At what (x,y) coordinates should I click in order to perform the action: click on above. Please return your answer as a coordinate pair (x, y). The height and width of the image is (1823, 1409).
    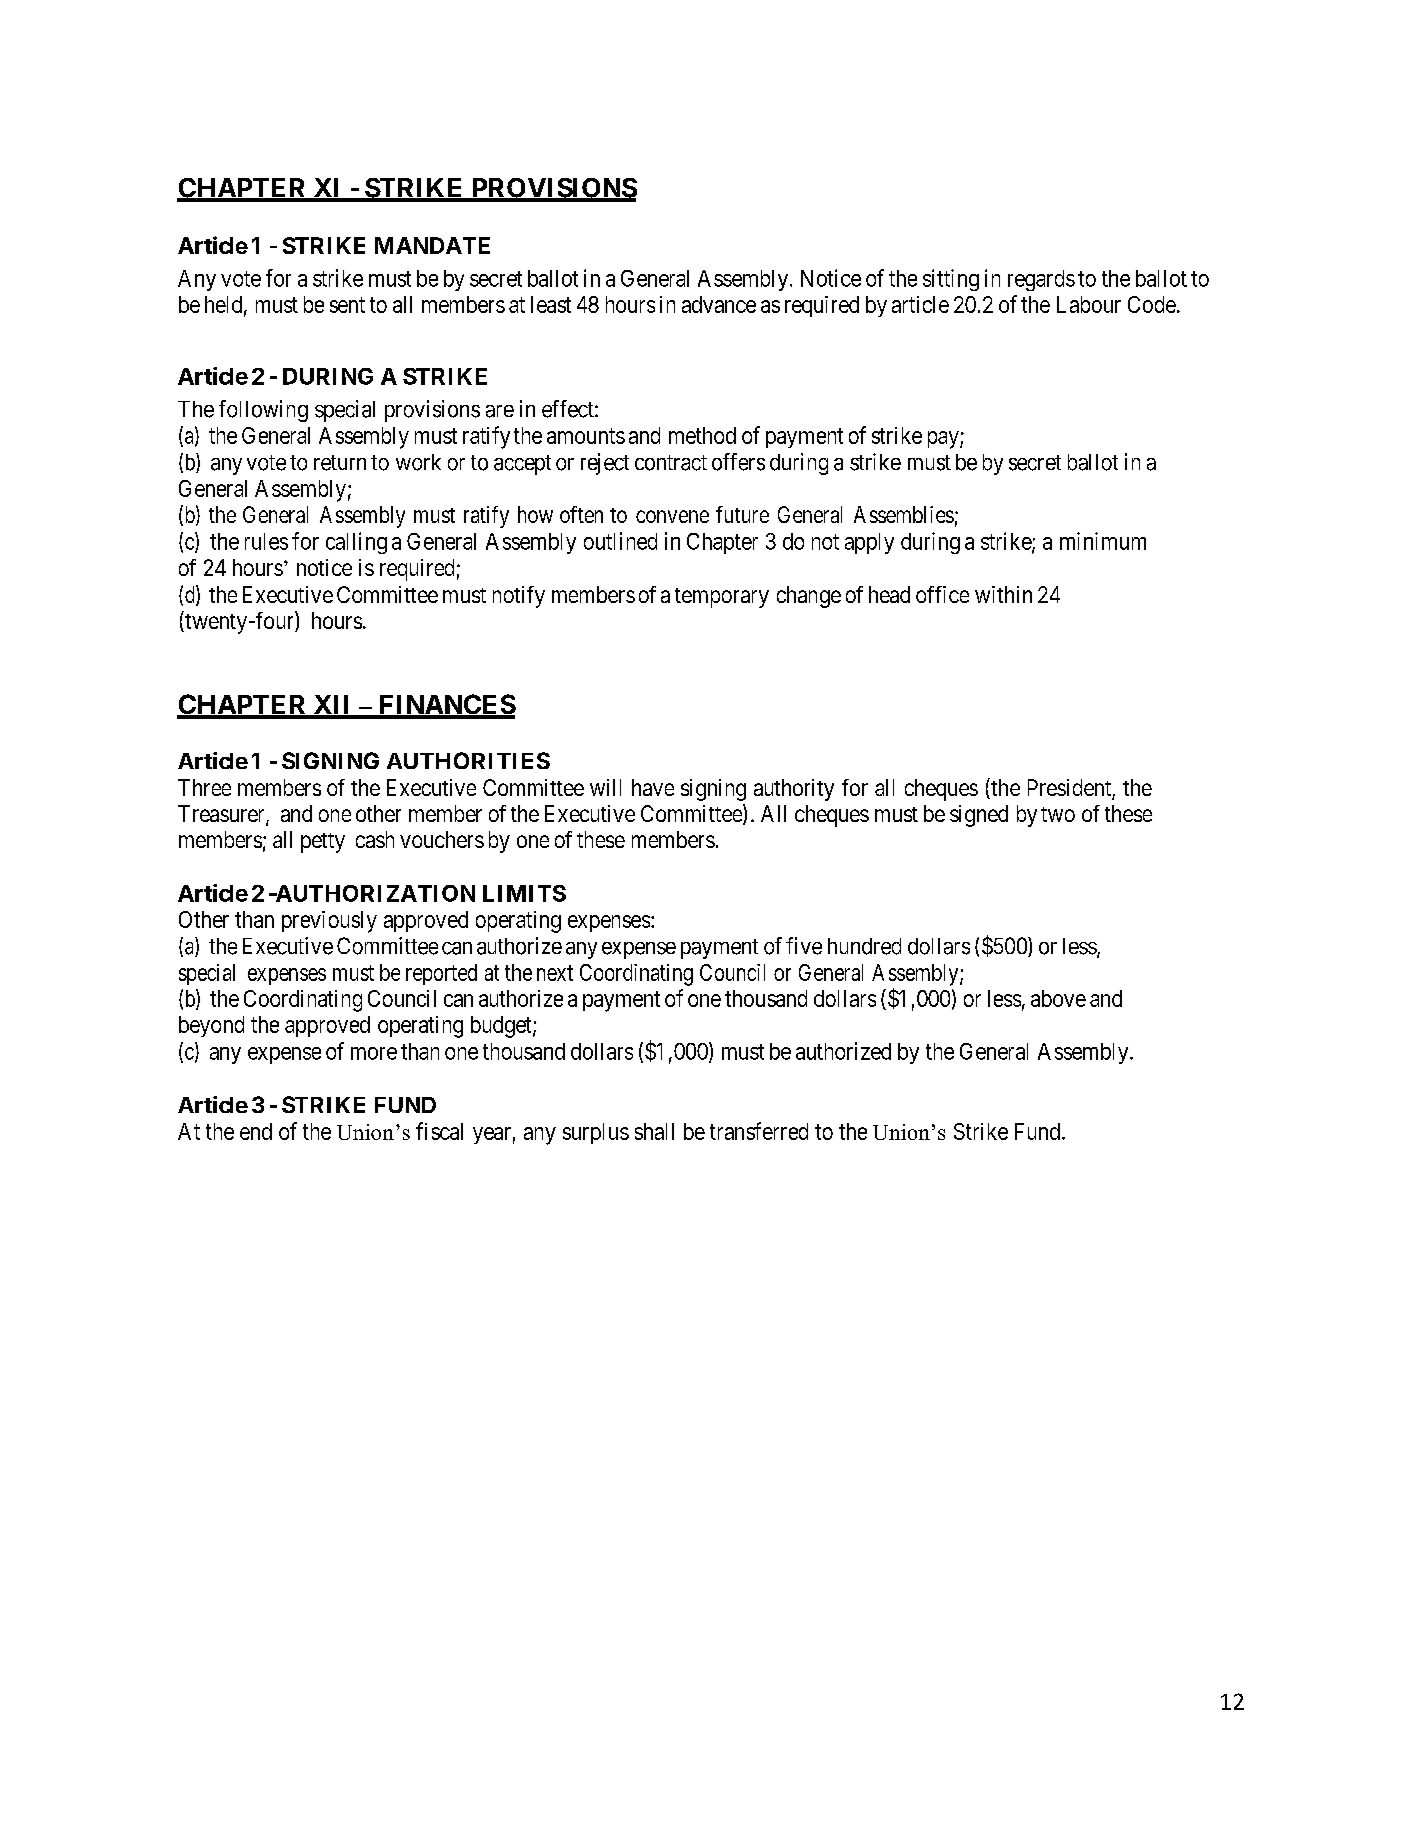
    Looking at the image, I should click on (1058, 998).
